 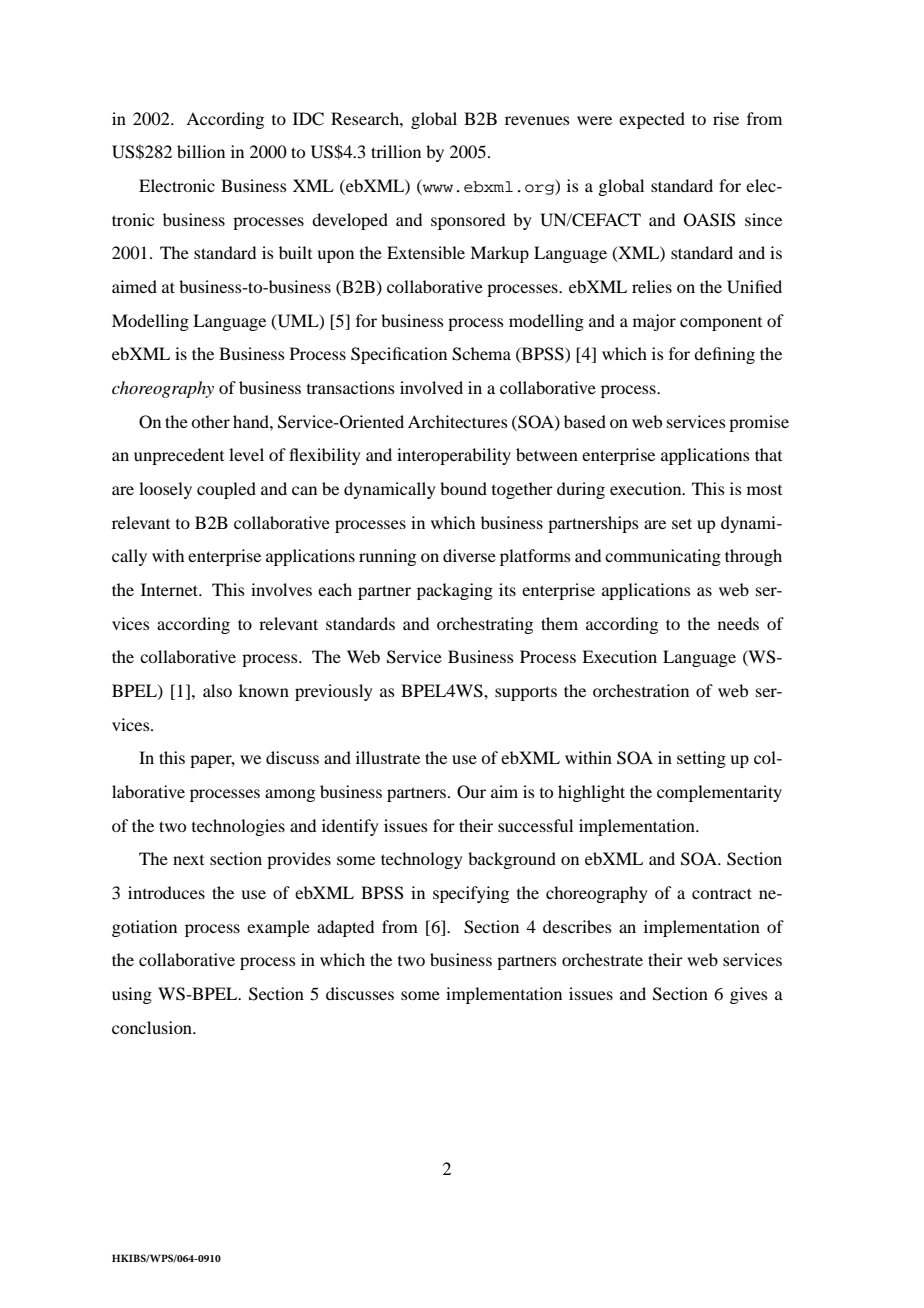 I want to click on defining, so click(x=724, y=355).
